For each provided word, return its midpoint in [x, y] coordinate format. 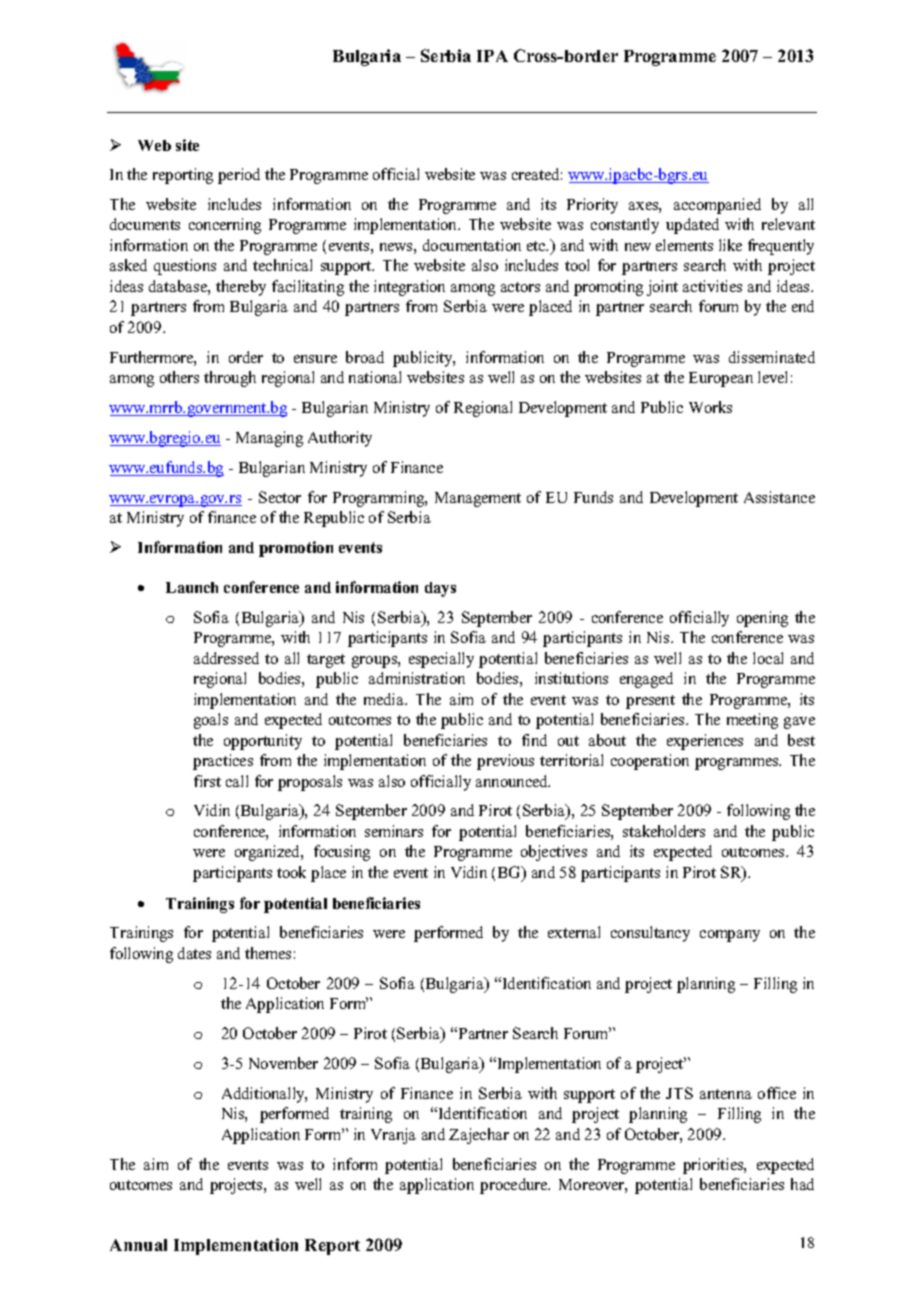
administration [417, 678]
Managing [269, 439]
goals [211, 721]
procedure [515, 1186]
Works [710, 407]
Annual [138, 1245]
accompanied [717, 206]
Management [478, 499]
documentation [472, 245]
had [802, 1184]
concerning [225, 226]
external [574, 932]
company [730, 936]
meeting [752, 721]
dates [194, 953]
